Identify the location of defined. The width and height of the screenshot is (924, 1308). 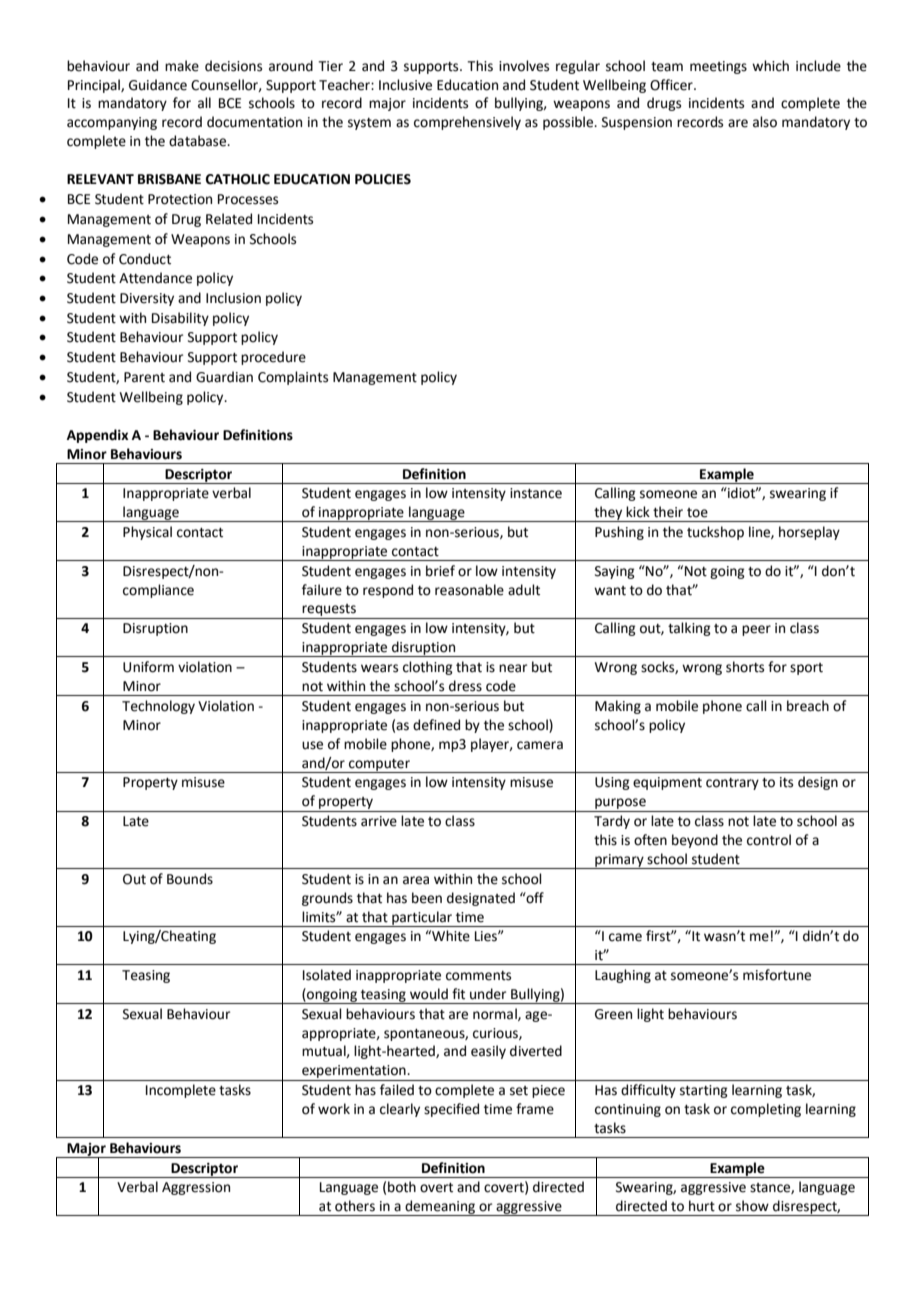
(436, 725).
